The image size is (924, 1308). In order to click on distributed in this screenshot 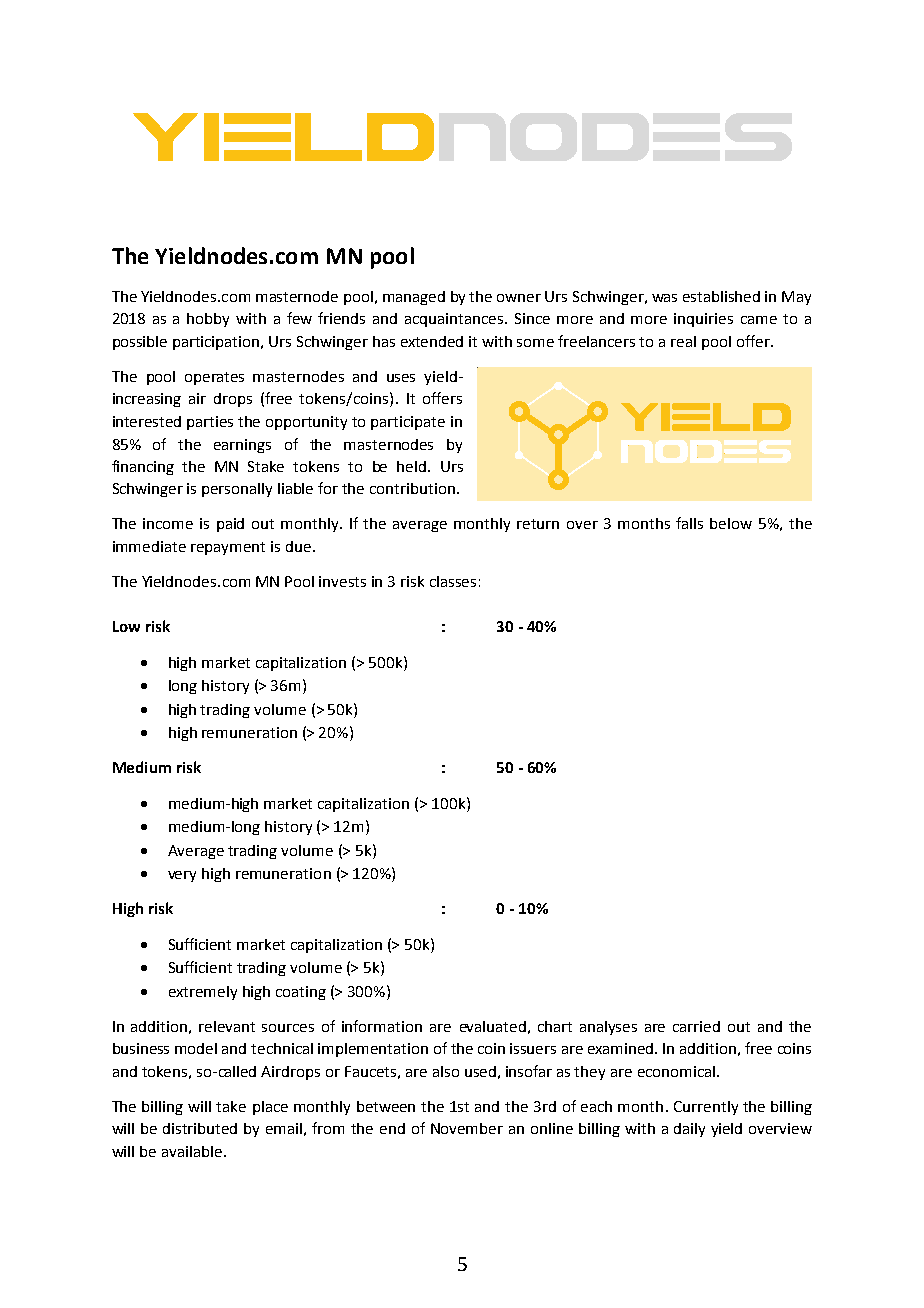, I will do `click(200, 1128)`.
